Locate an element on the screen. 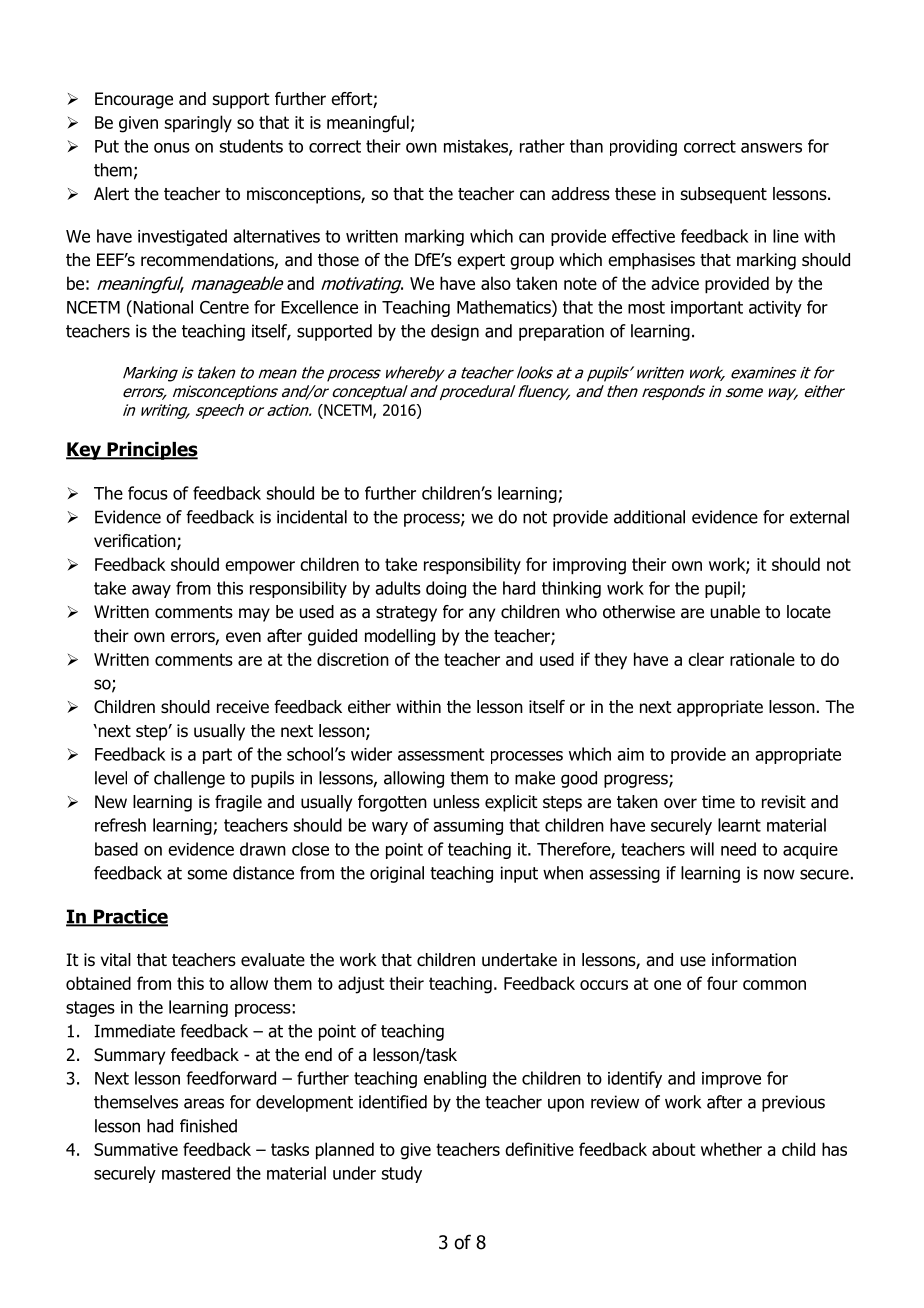  away is located at coordinates (151, 591).
